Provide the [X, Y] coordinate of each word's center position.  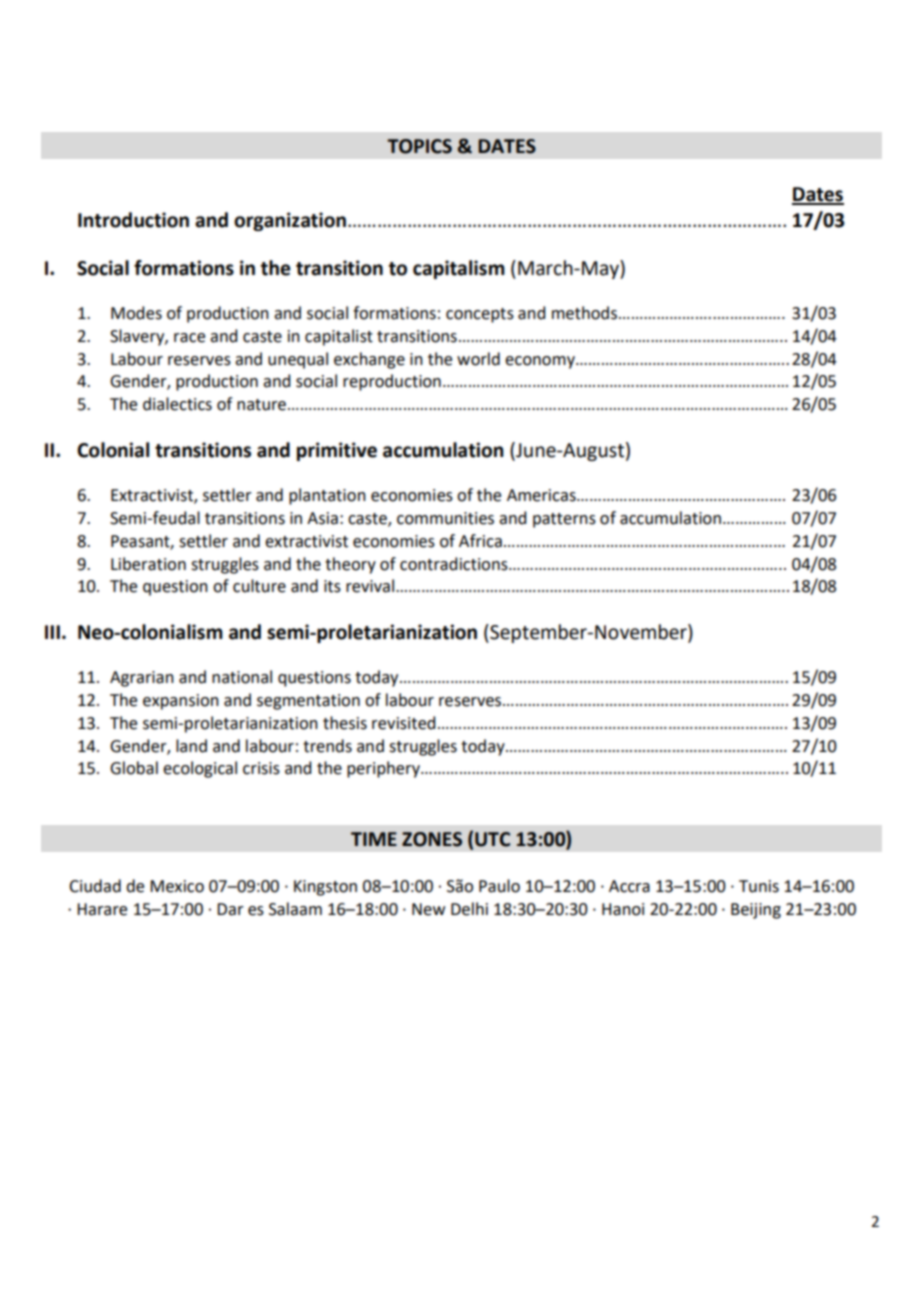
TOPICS [419, 146]
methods [584, 313]
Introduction [133, 220]
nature [263, 405]
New [428, 909]
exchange [369, 360]
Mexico [177, 886]
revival [371, 586]
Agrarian [142, 679]
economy [541, 362]
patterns [564, 520]
